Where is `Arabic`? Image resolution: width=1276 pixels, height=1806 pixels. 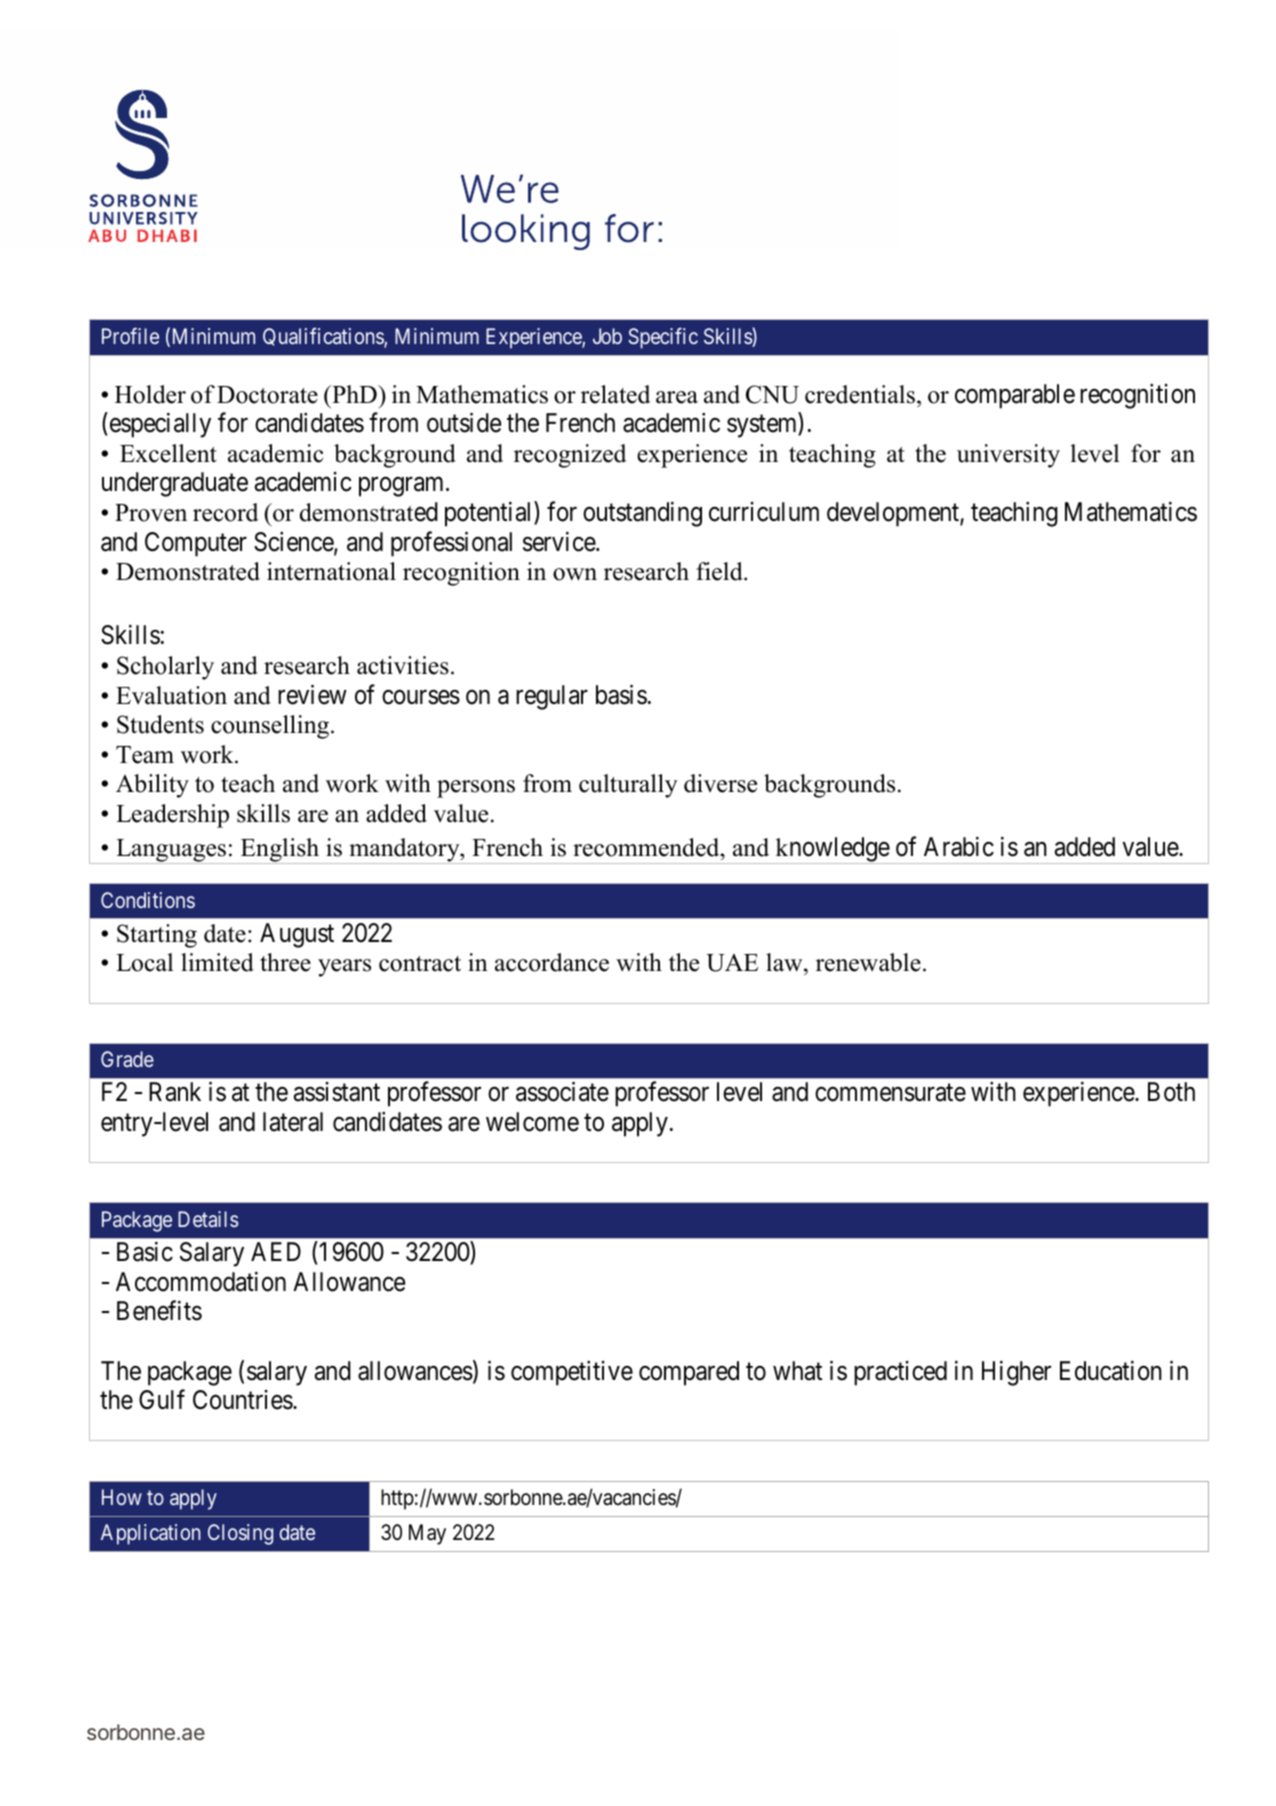
Arabic is located at coordinates (959, 846).
